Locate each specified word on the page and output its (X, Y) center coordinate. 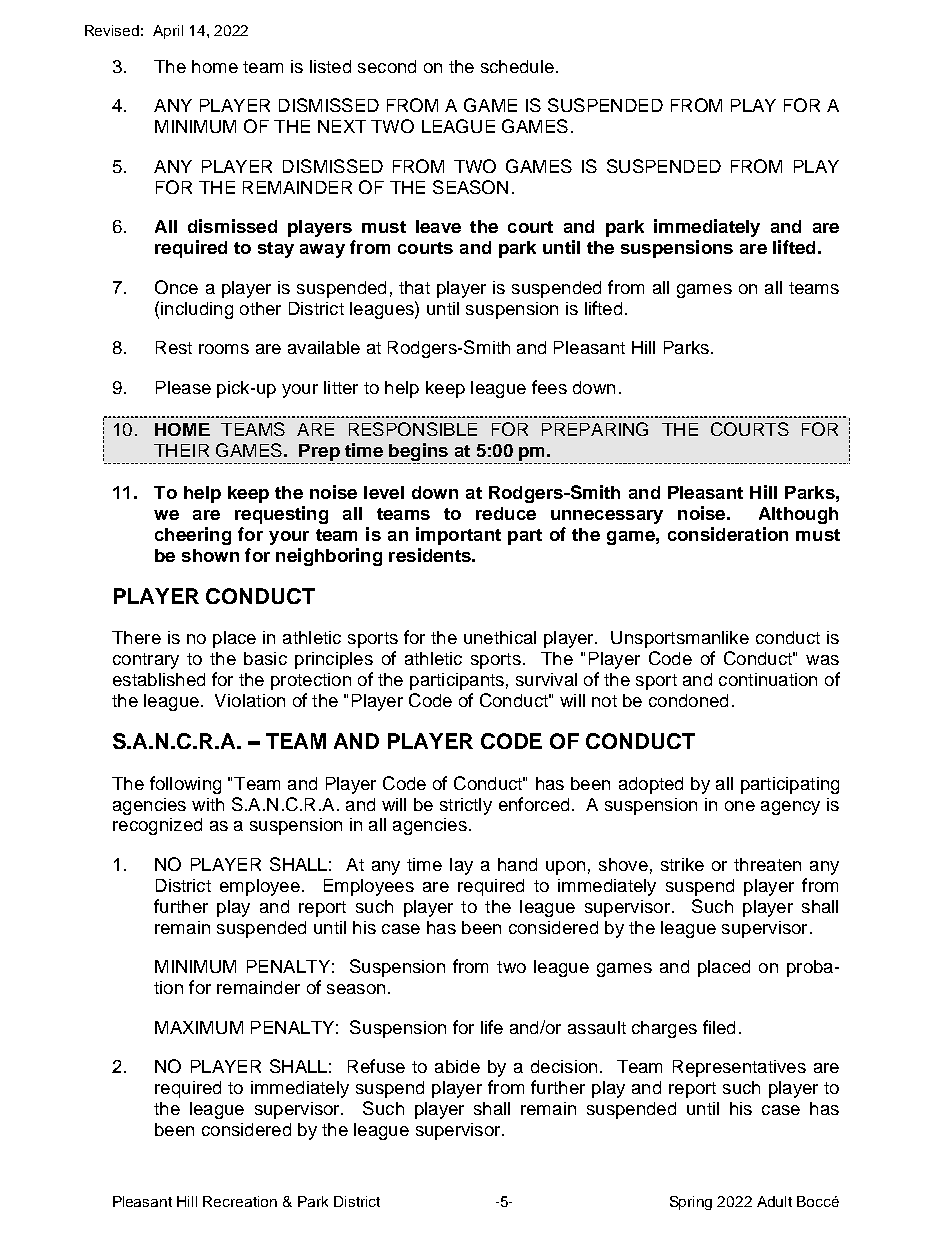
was (822, 660)
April (168, 32)
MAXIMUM (199, 1027)
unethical (500, 637)
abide (457, 1066)
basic (265, 658)
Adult (774, 1201)
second (387, 66)
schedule (517, 66)
